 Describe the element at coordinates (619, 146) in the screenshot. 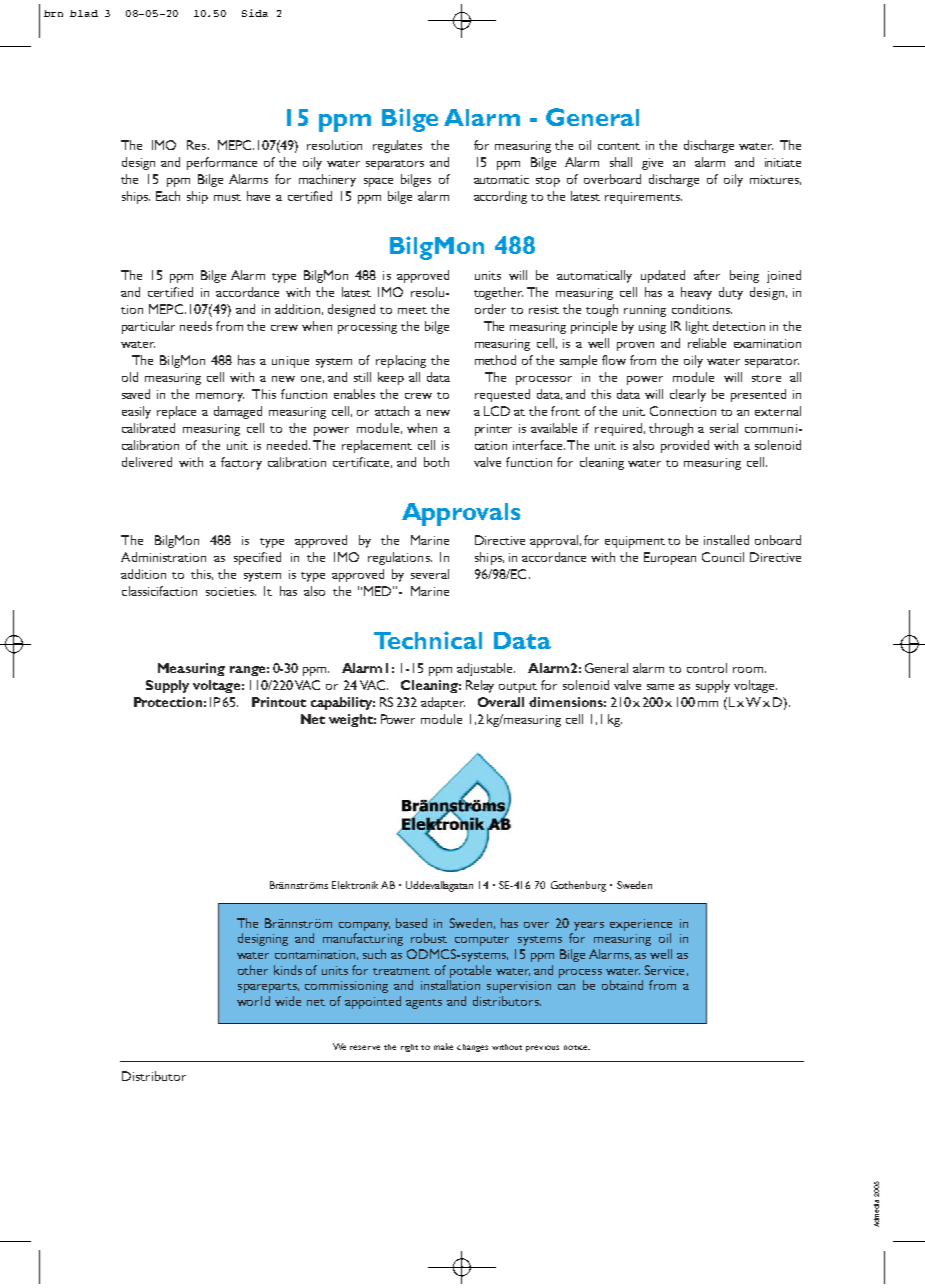

I see `content` at that location.
